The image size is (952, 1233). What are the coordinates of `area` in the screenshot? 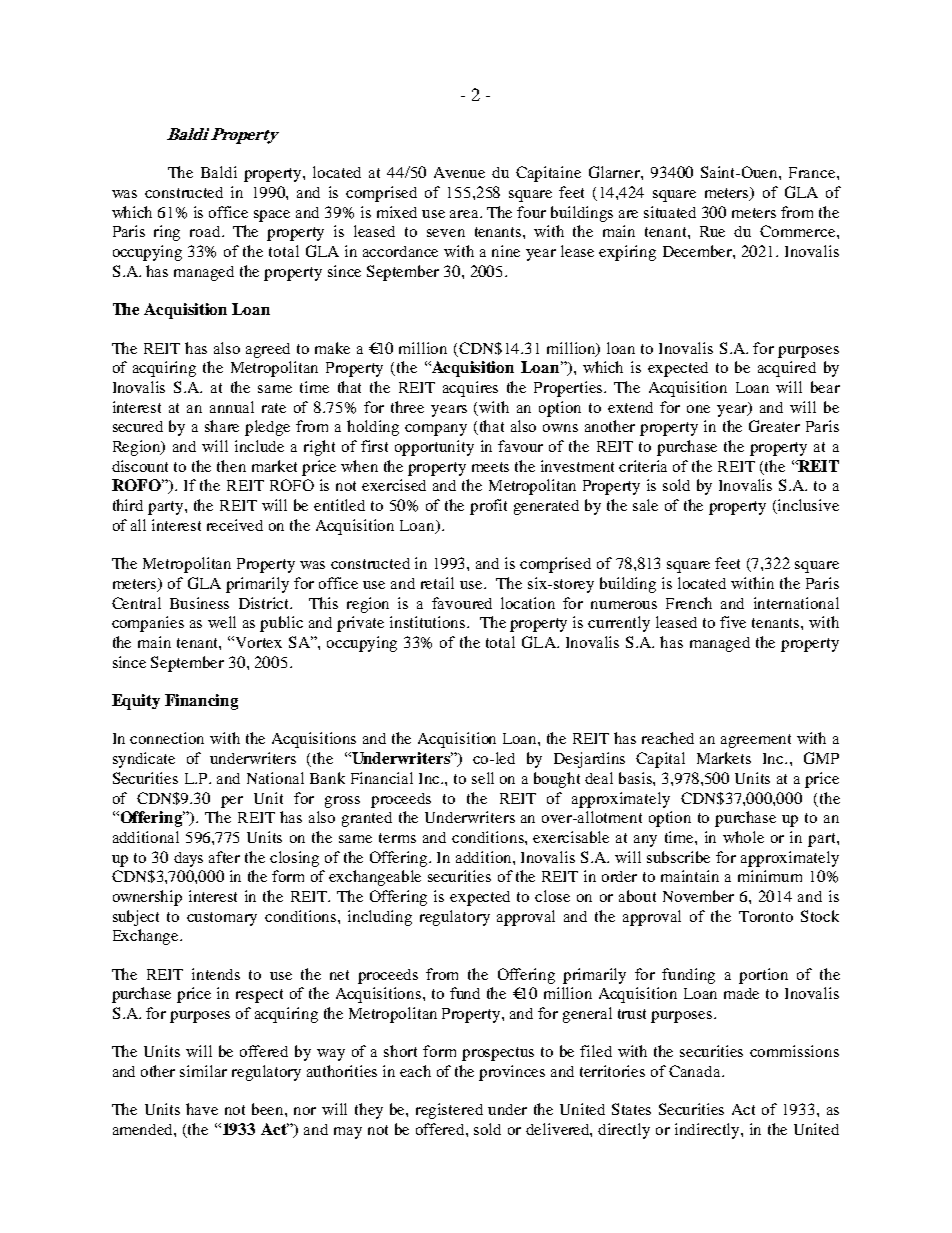 It's located at (465, 214).
